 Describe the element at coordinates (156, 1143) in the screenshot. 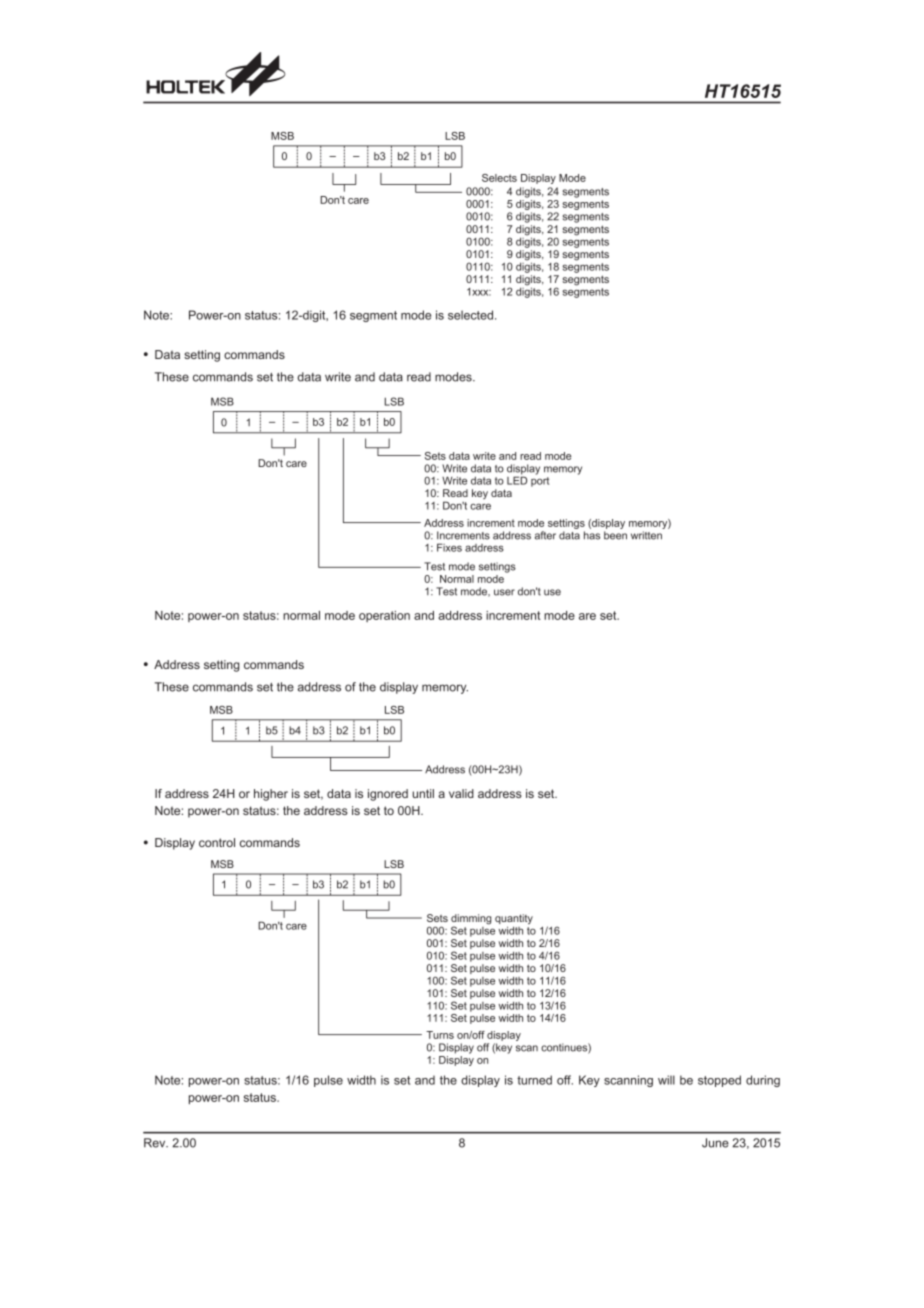

I see `Rev` at that location.
